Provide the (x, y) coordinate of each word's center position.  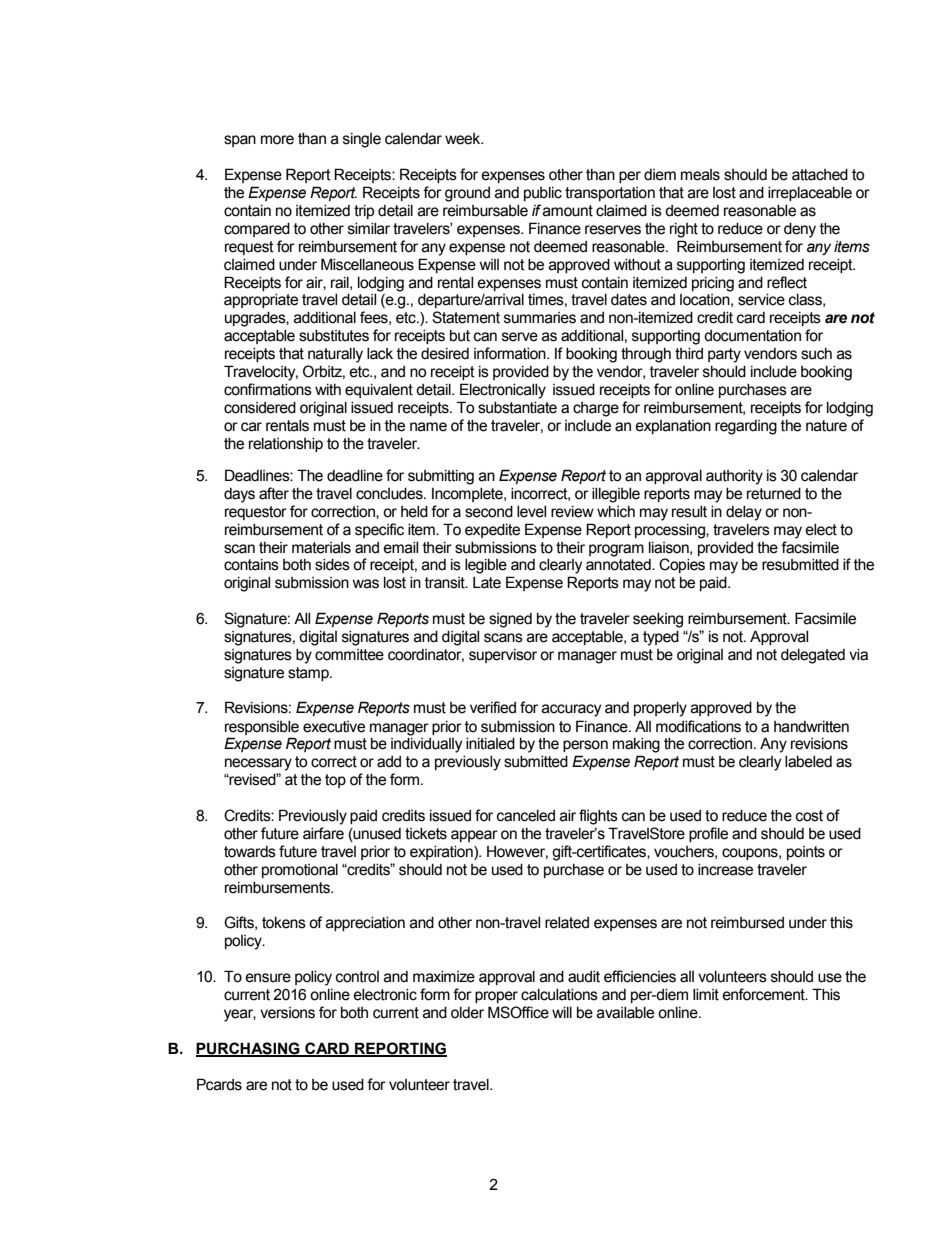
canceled (526, 816)
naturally (335, 355)
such (816, 354)
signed (510, 620)
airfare (323, 833)
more (277, 140)
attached (820, 175)
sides (332, 565)
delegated (813, 656)
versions (287, 1013)
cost (809, 816)
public (543, 194)
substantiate (517, 408)
